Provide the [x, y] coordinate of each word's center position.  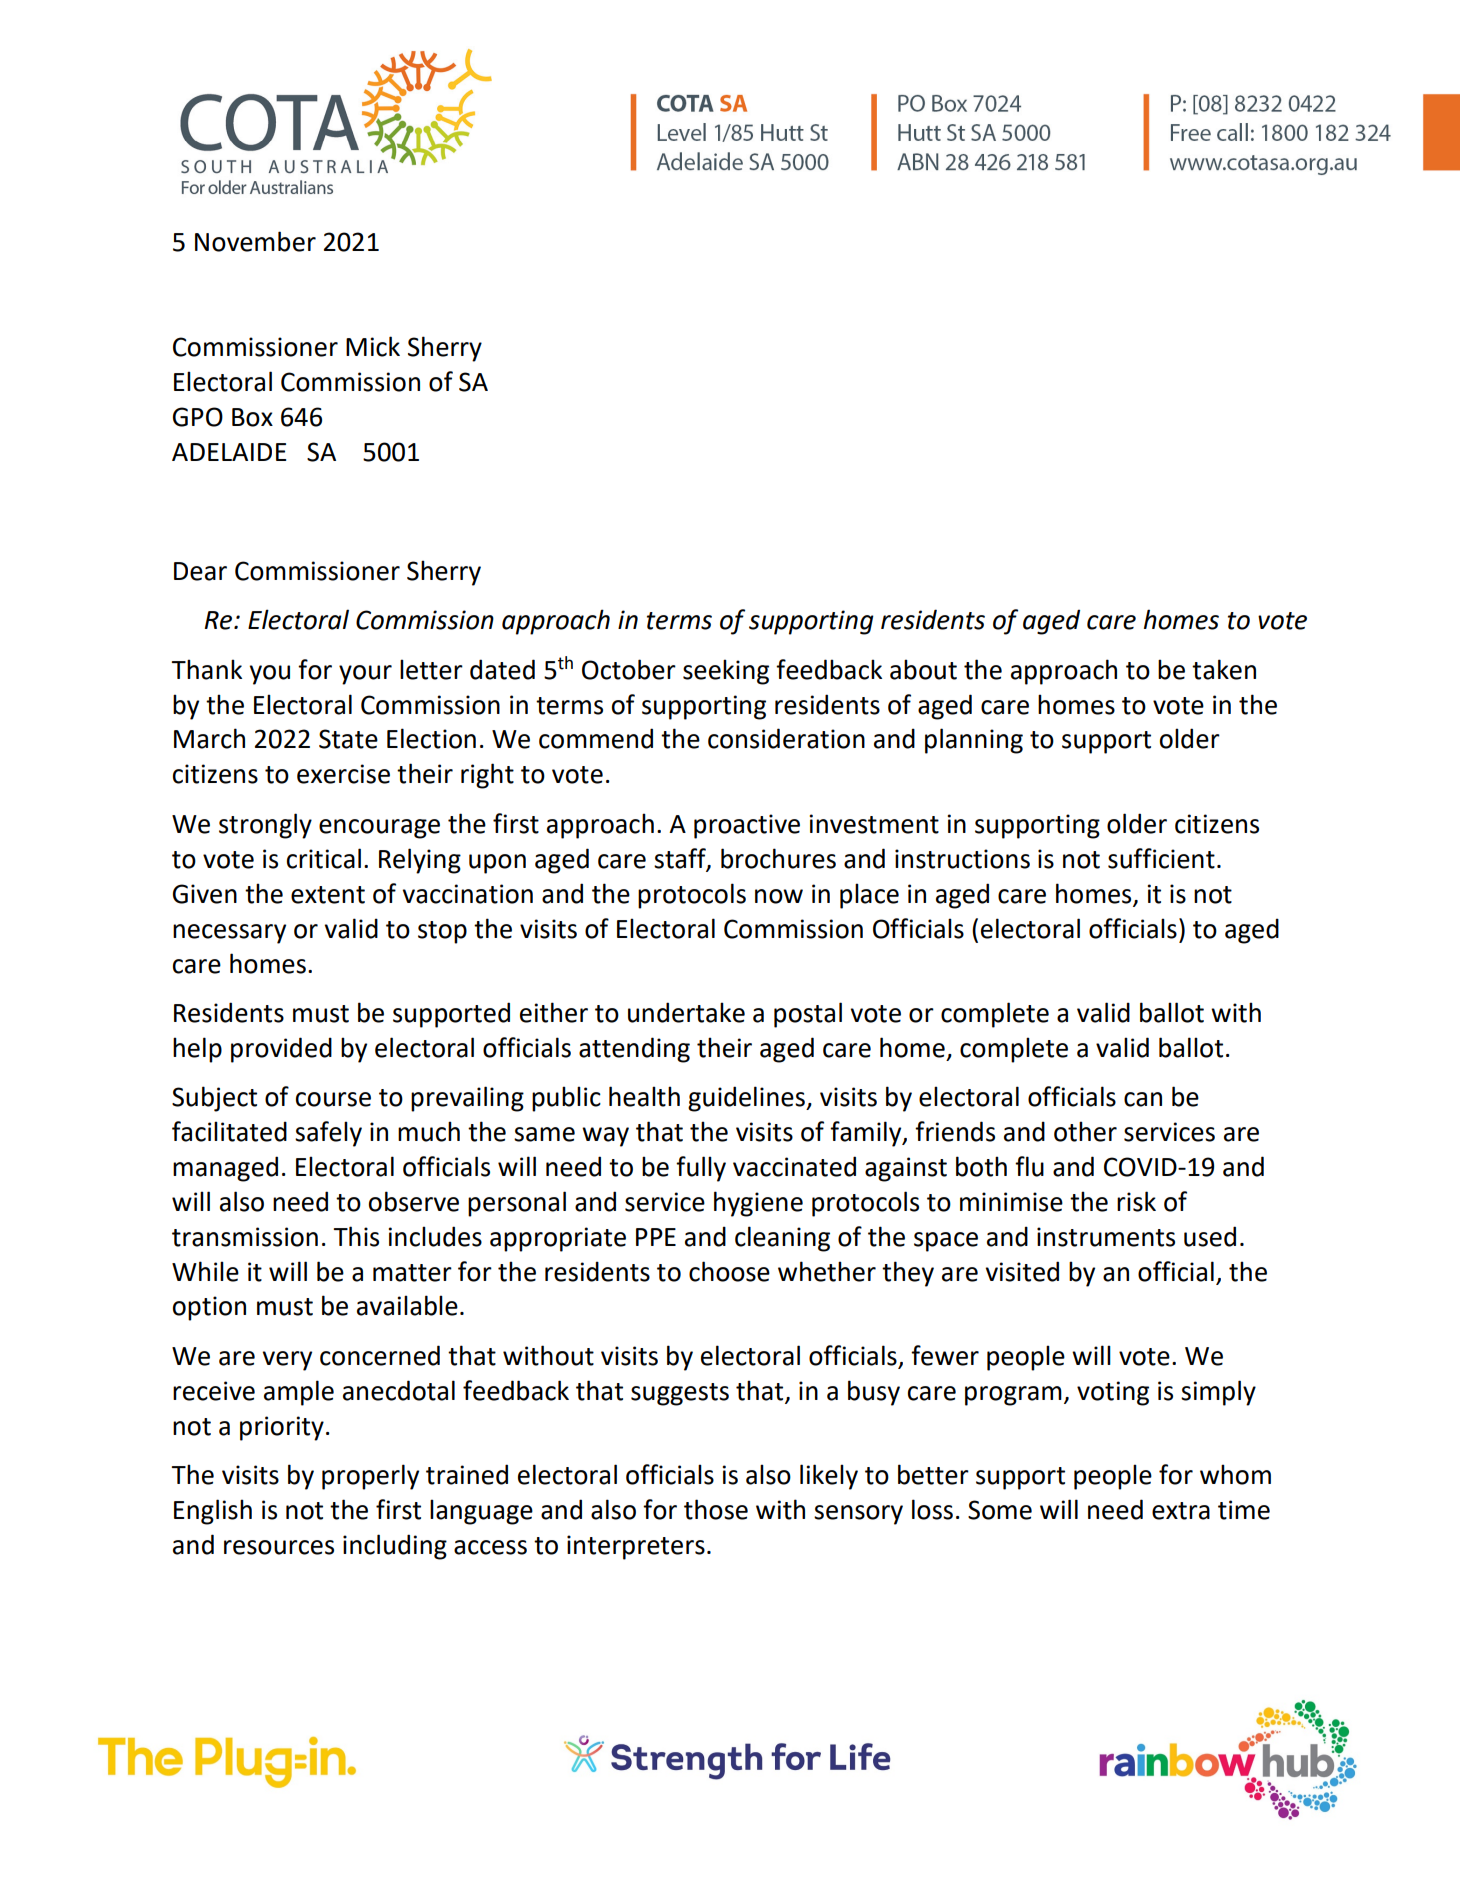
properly [370, 1477]
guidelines [747, 1099]
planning [974, 741]
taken [1224, 669]
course [333, 1099]
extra [1181, 1511]
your [365, 675]
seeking [726, 672]
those [716, 1509]
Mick [373, 346]
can [1143, 1099]
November [255, 241]
